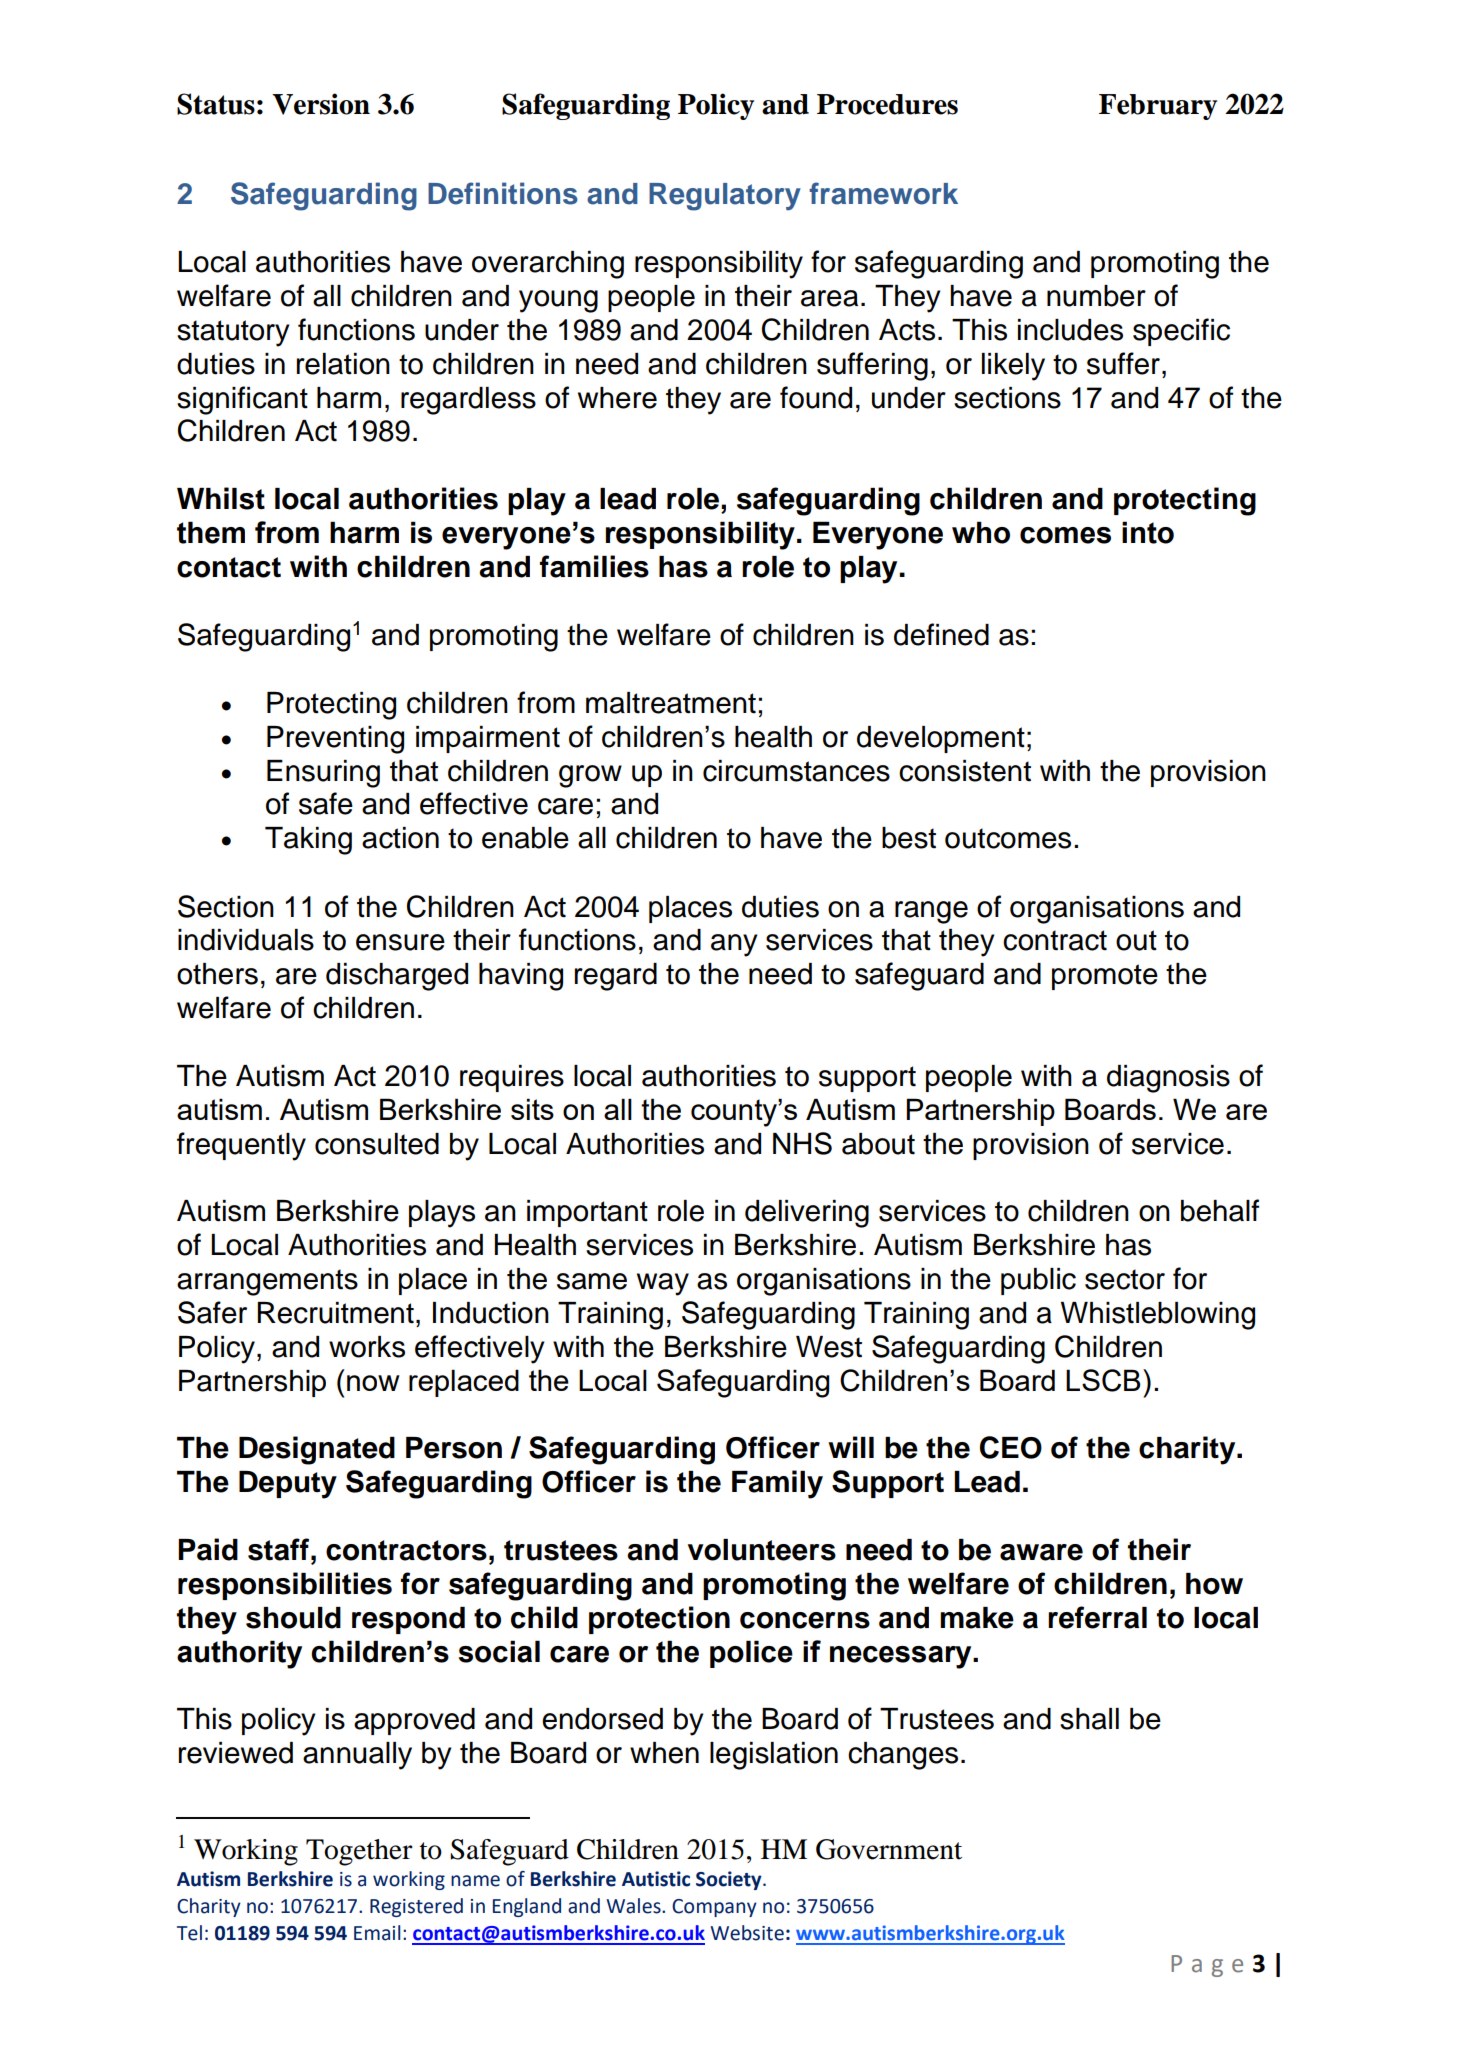 This screenshot has width=1461, height=2066. Describe the element at coordinates (359, 1852) in the screenshot. I see `Together` at that location.
